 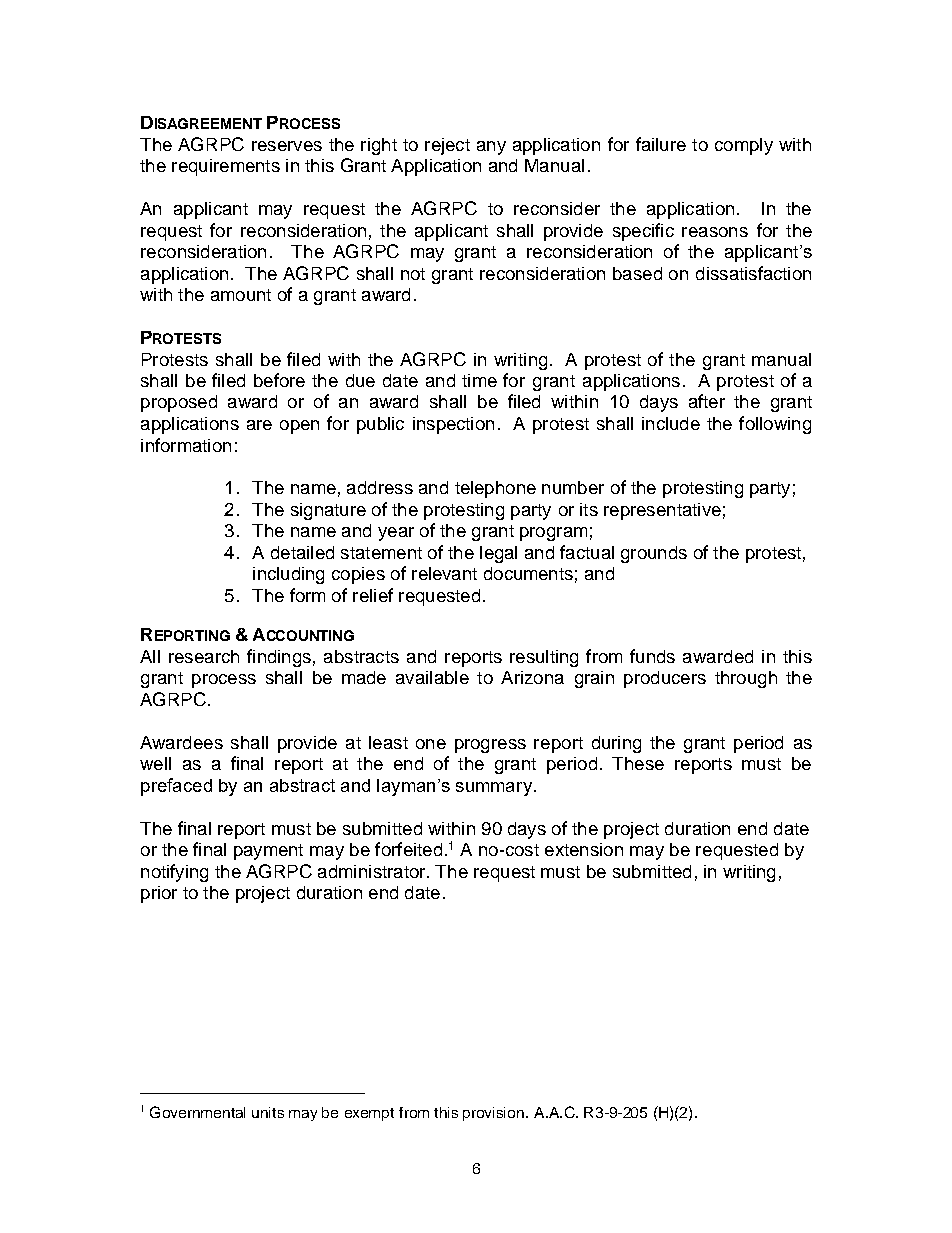 I want to click on reject, so click(x=447, y=146).
